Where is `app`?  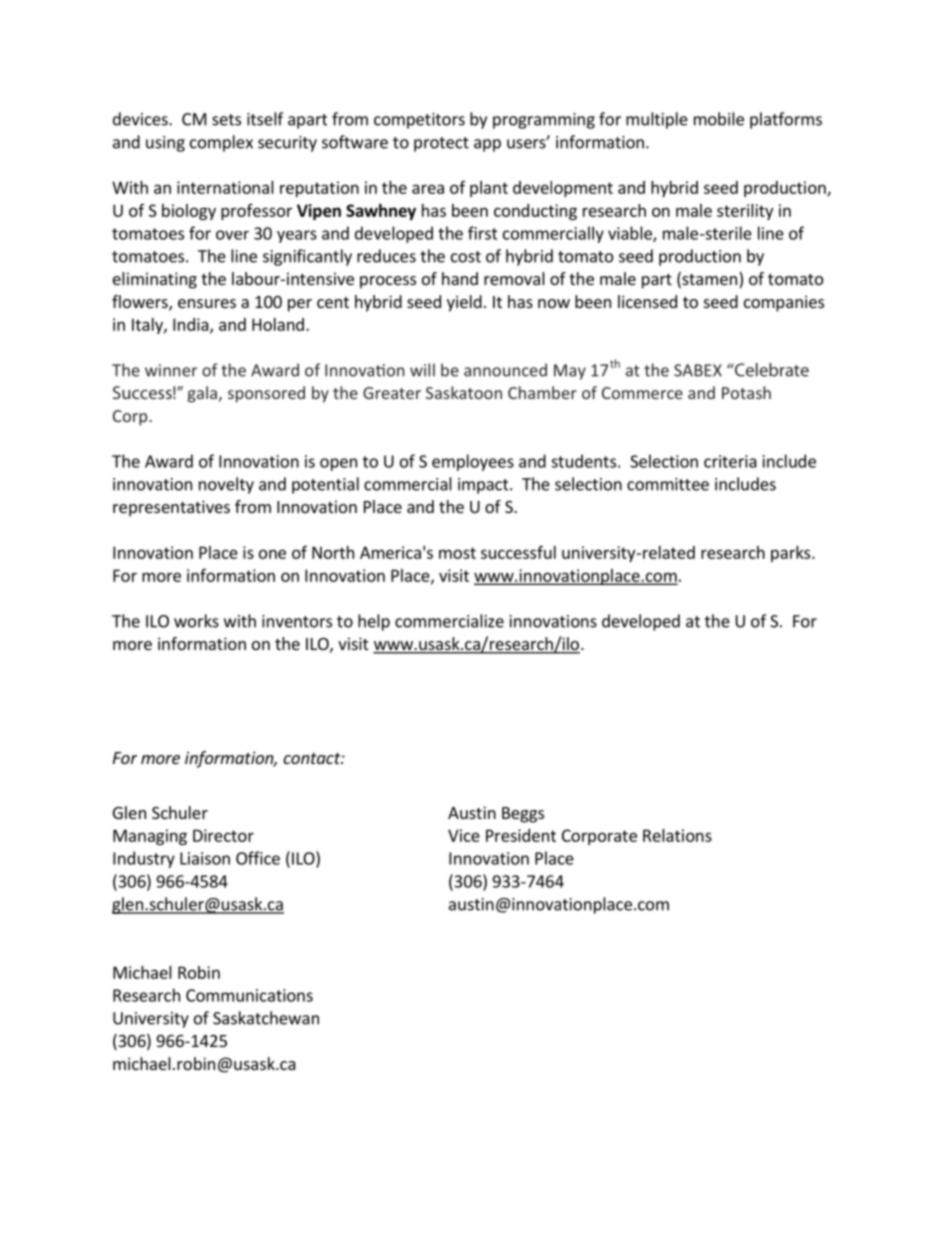
app is located at coordinates (487, 145).
